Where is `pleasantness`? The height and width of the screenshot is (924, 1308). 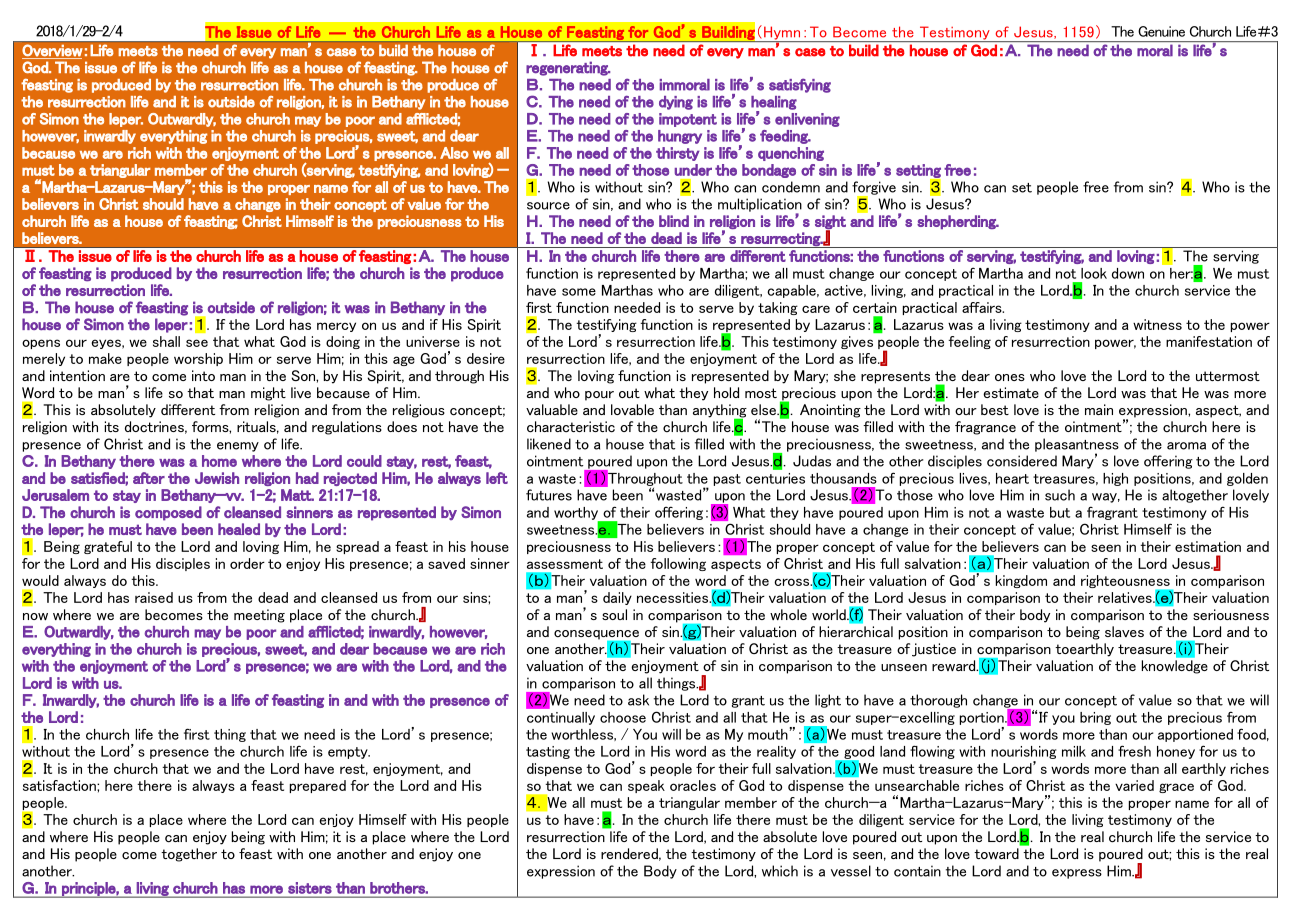 pleasantness is located at coordinates (1077, 446).
